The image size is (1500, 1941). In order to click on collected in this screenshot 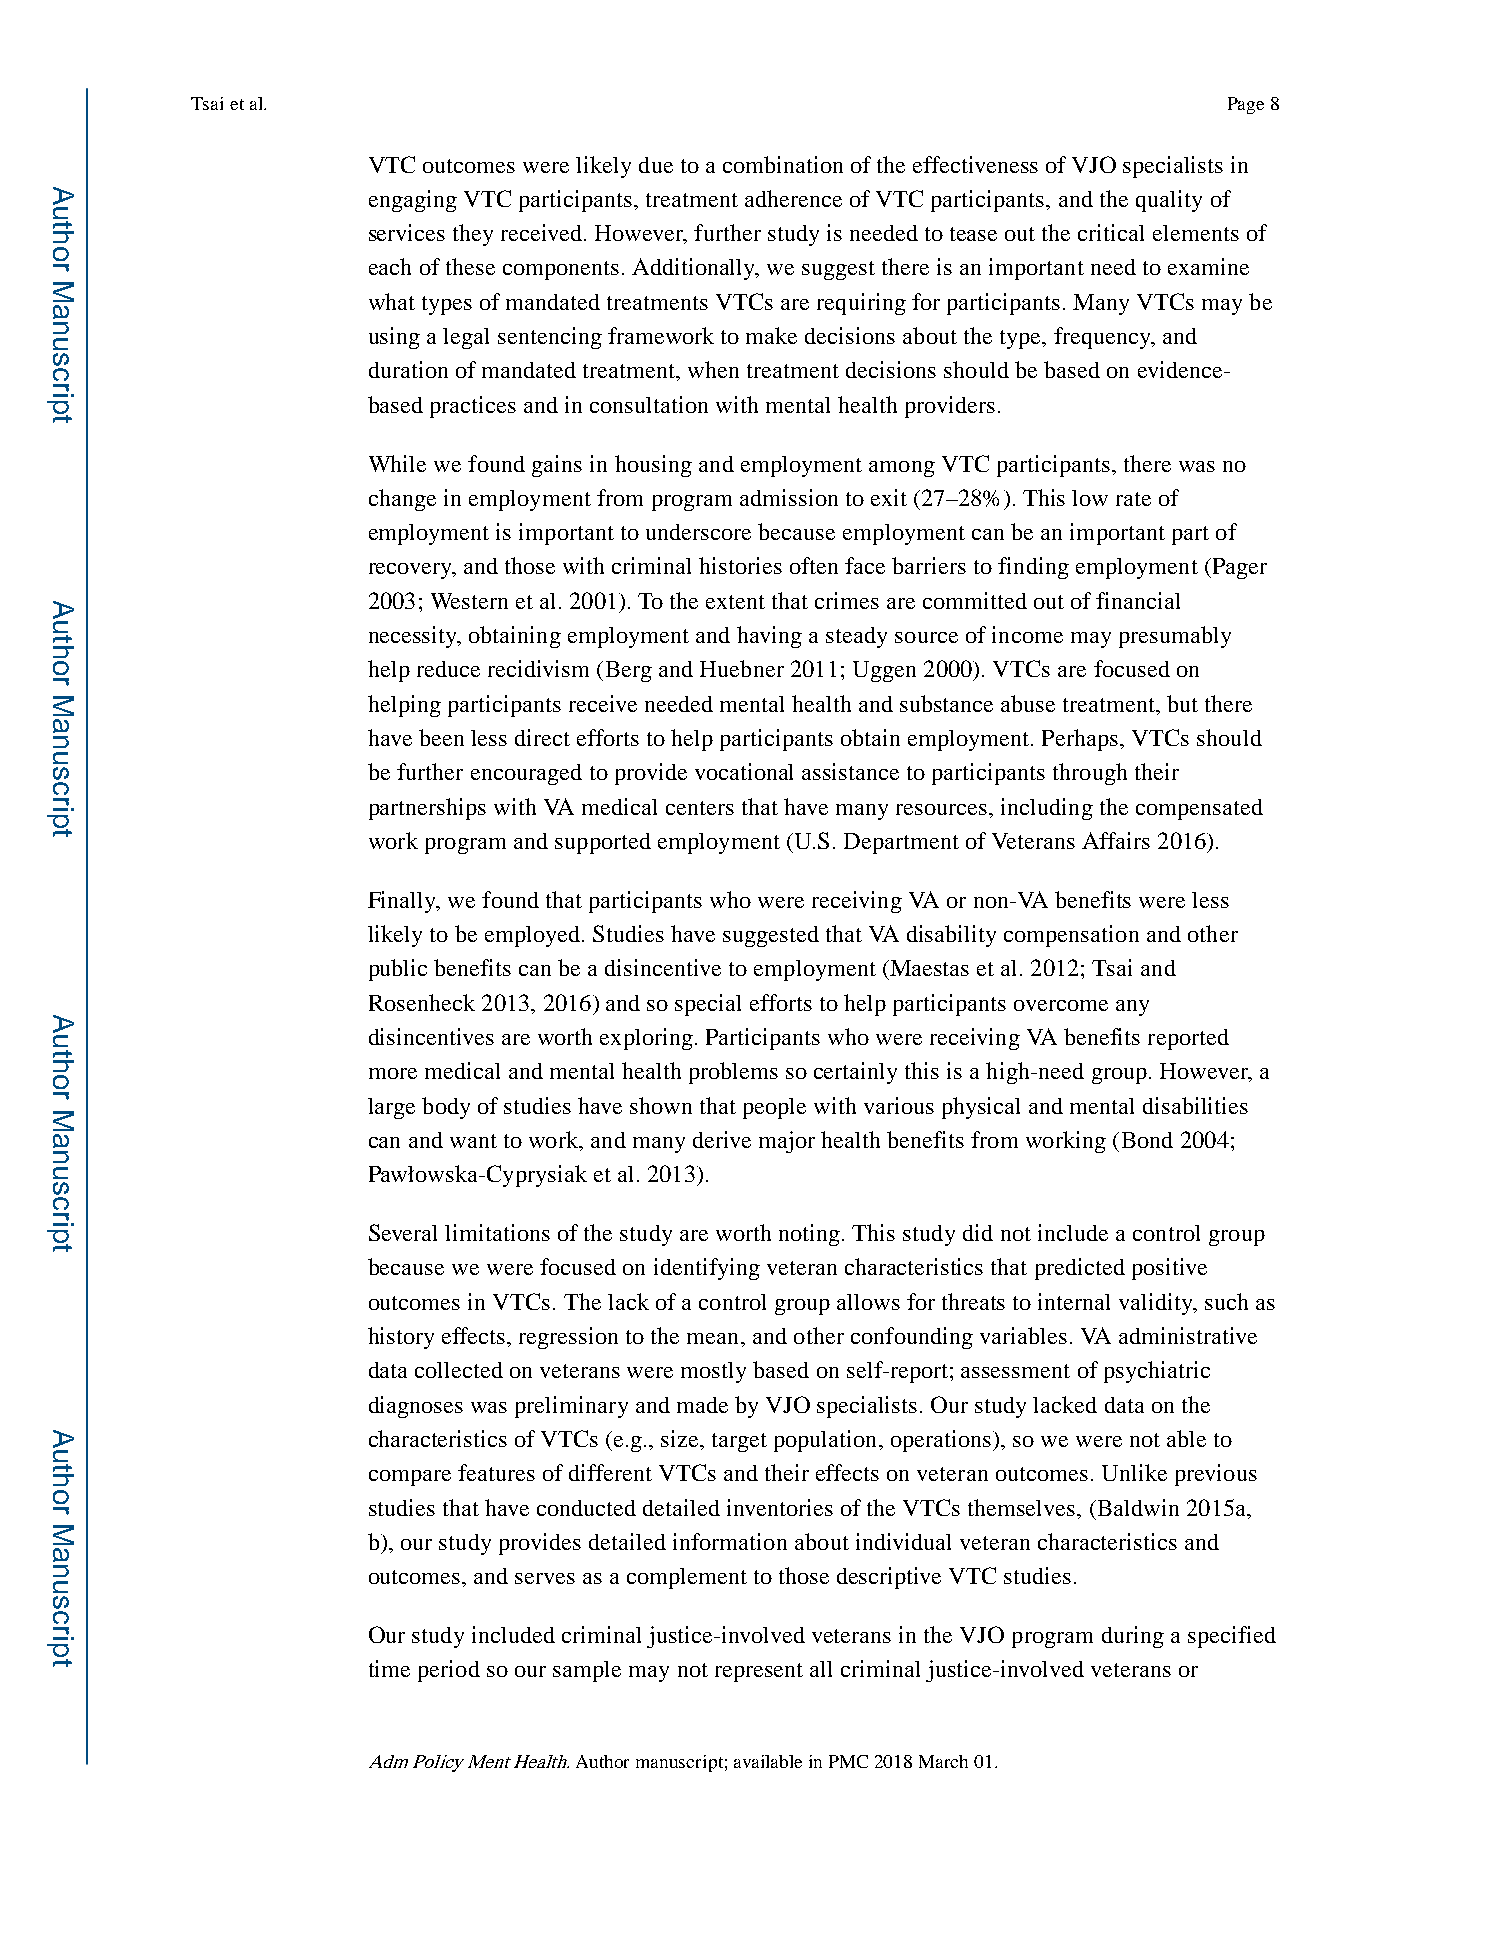, I will do `click(459, 1370)`.
